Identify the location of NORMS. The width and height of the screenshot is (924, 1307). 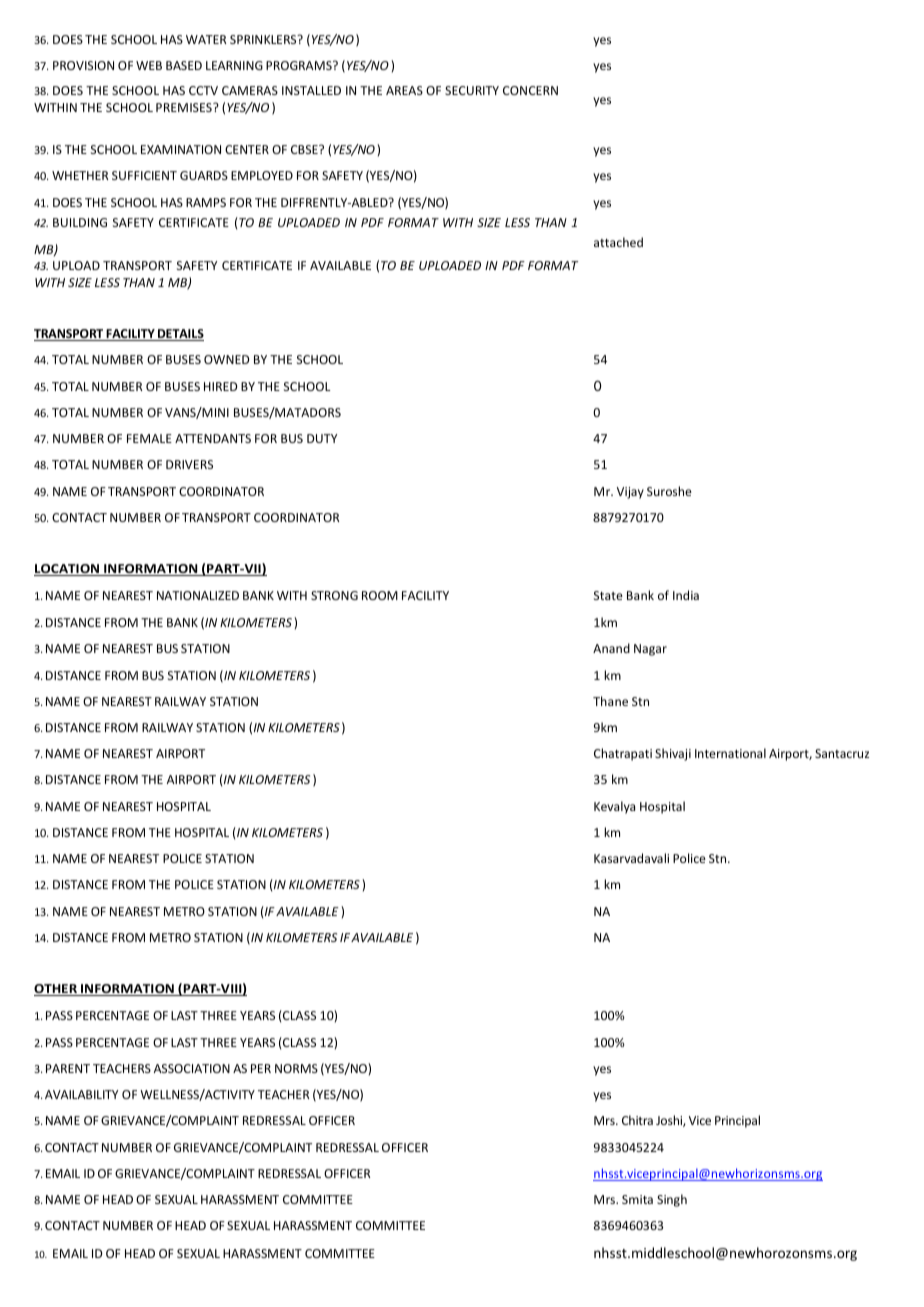
(296, 1068).
